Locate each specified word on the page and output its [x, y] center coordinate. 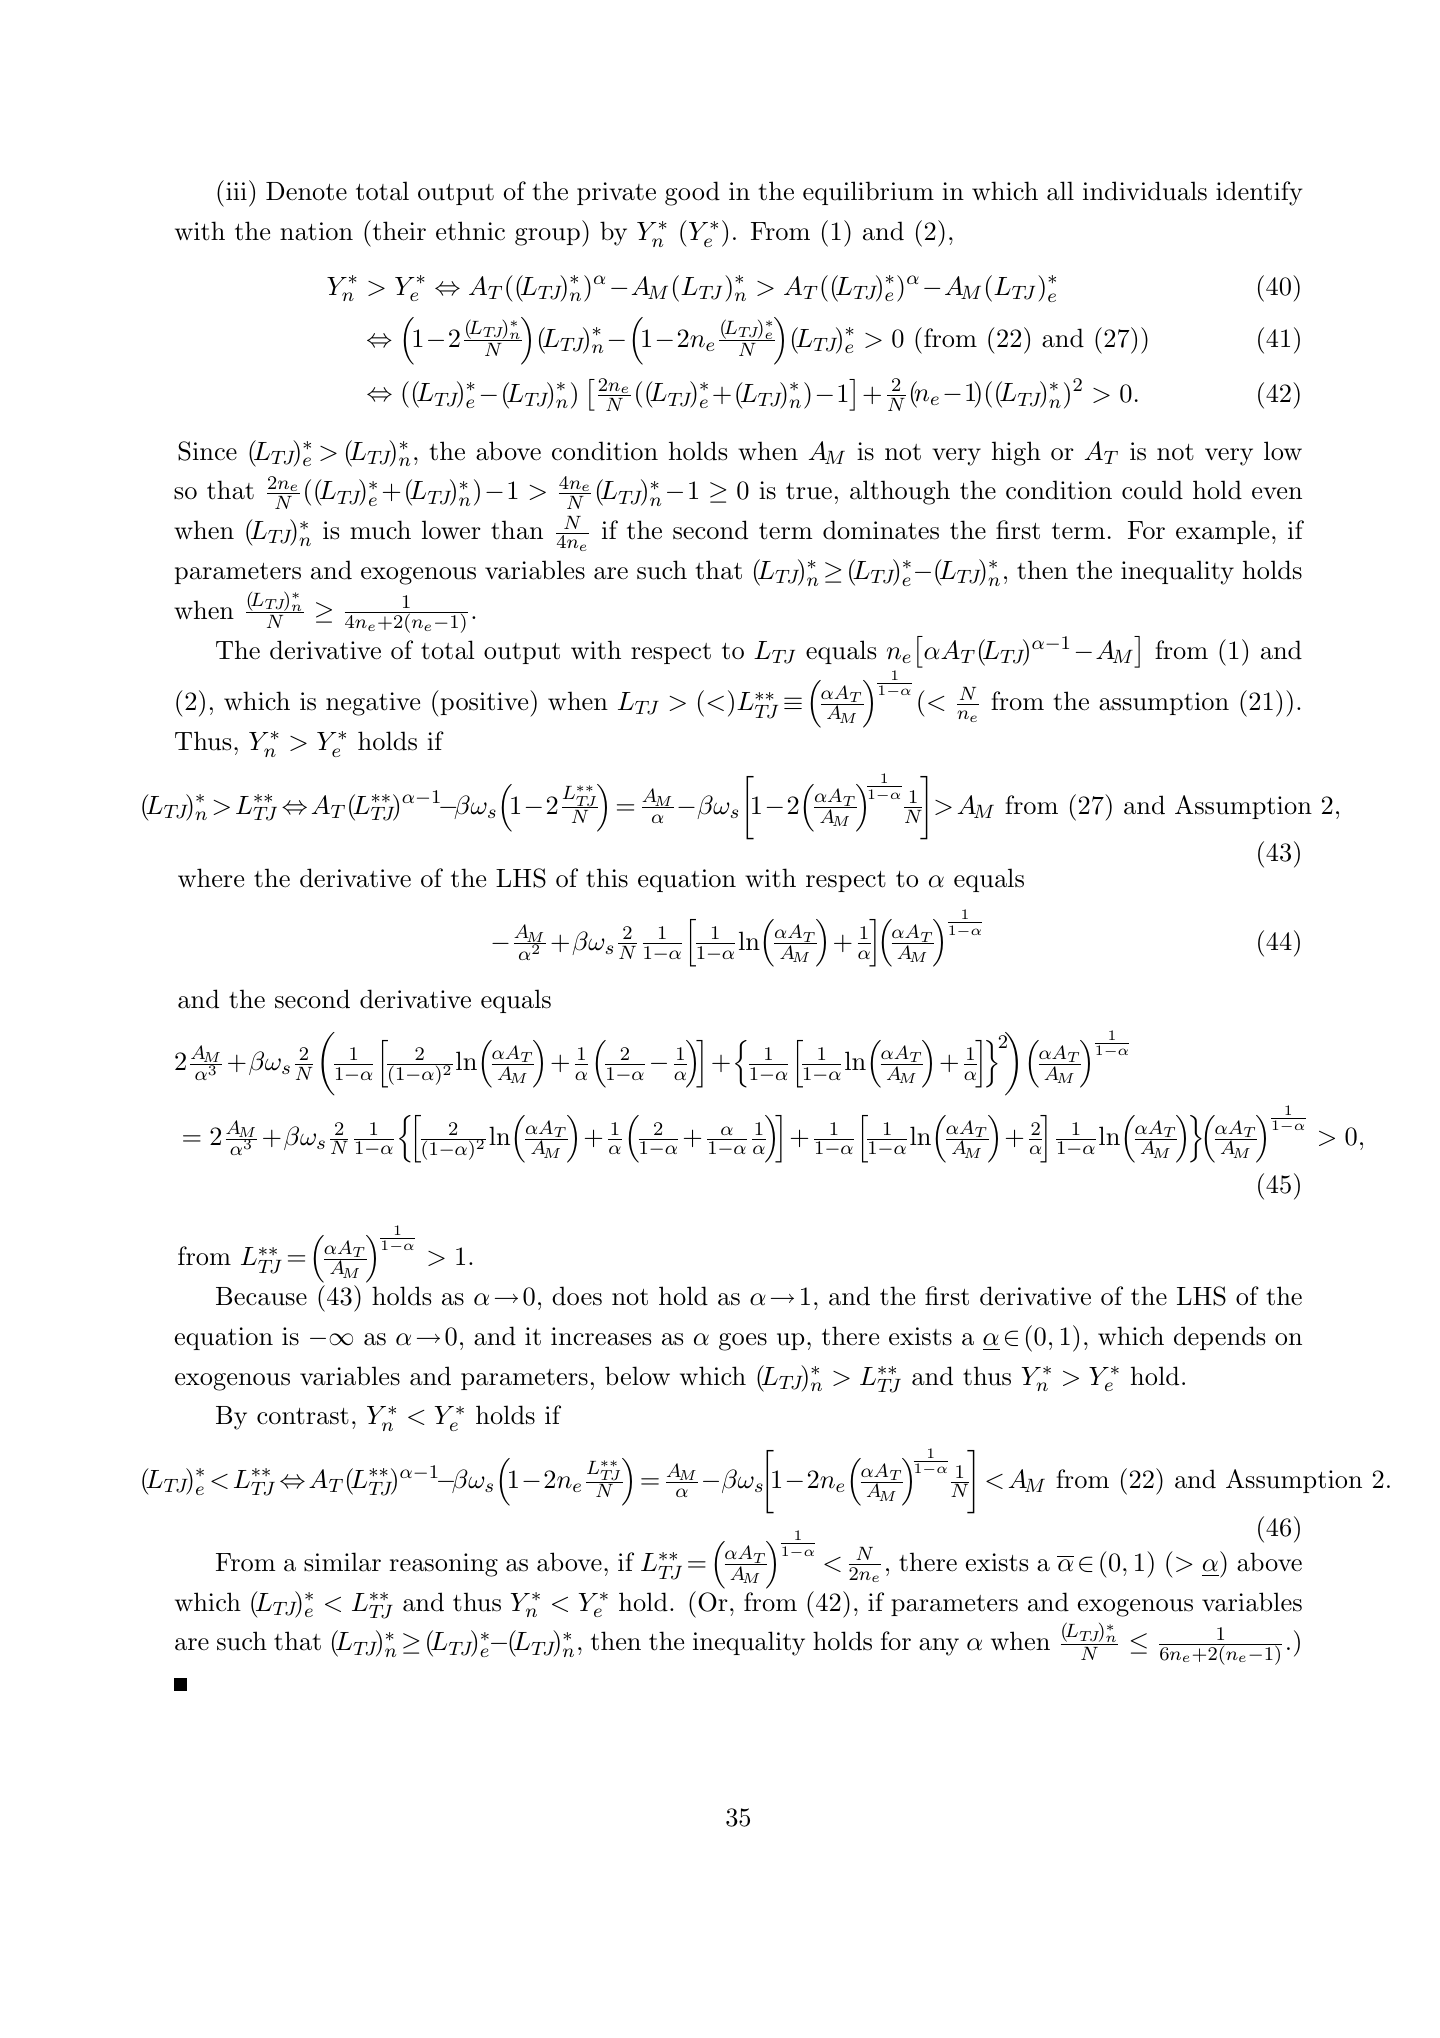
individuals [1145, 191]
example [1222, 532]
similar [342, 1562]
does [577, 1296]
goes [743, 1342]
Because [261, 1296]
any [939, 1647]
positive [484, 704]
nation [316, 231]
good [692, 193]
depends [1219, 1338]
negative [373, 704]
